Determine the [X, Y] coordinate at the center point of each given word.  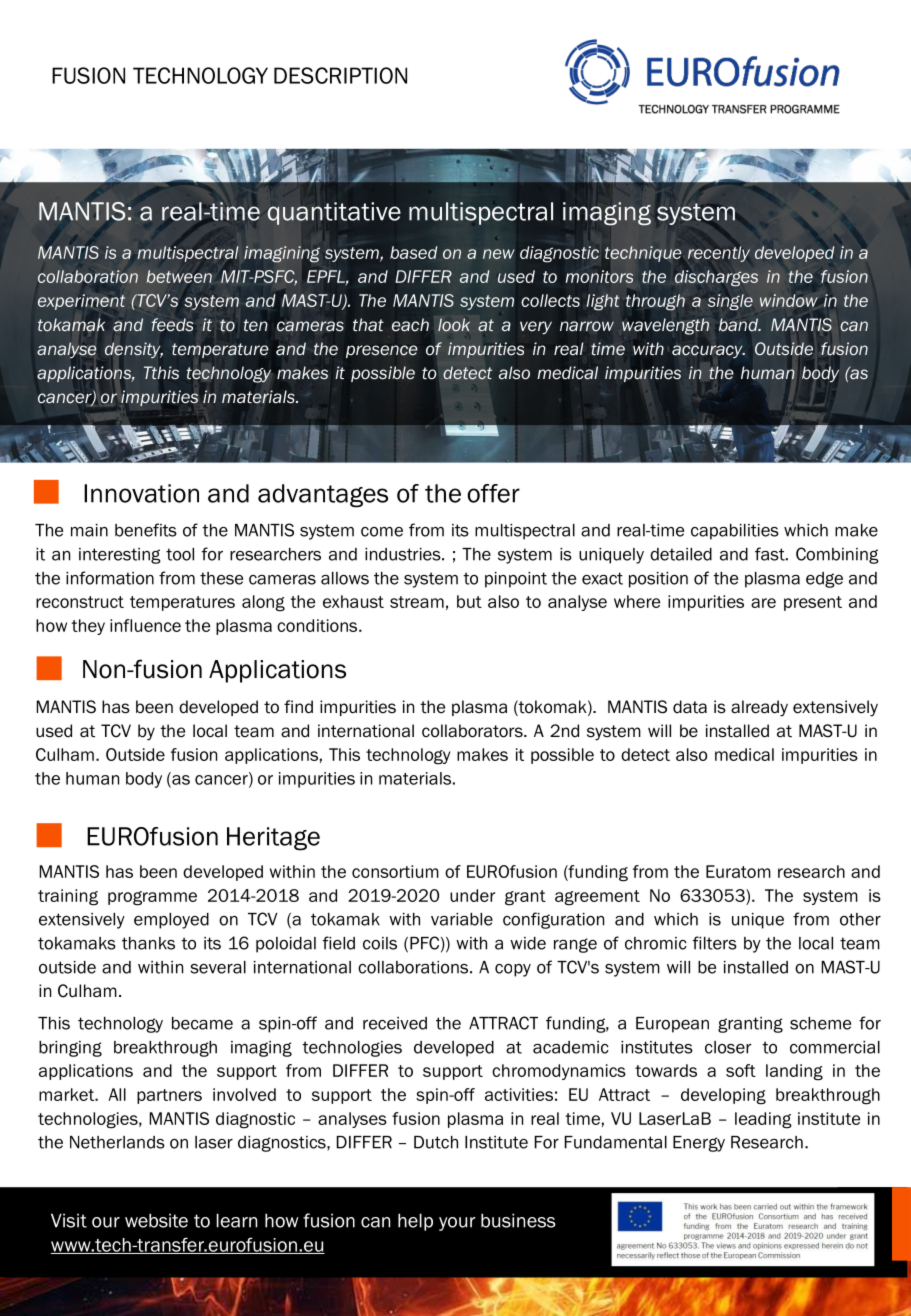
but [469, 601]
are [763, 603]
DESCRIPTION [340, 75]
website [156, 1220]
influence [145, 625]
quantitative [334, 213]
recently [719, 254]
